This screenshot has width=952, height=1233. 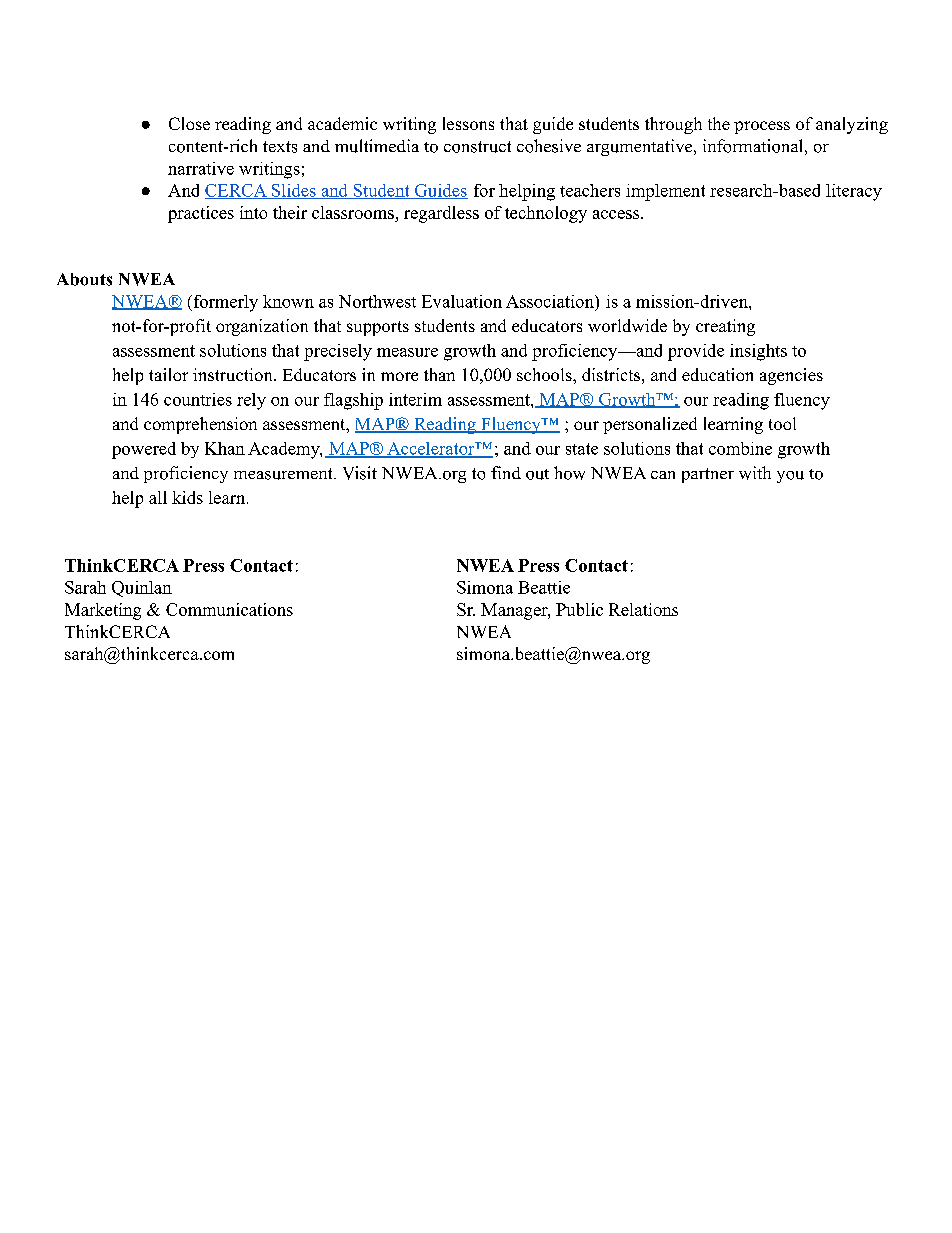 What do you see at coordinates (441, 214) in the screenshot?
I see `regardless` at bounding box center [441, 214].
